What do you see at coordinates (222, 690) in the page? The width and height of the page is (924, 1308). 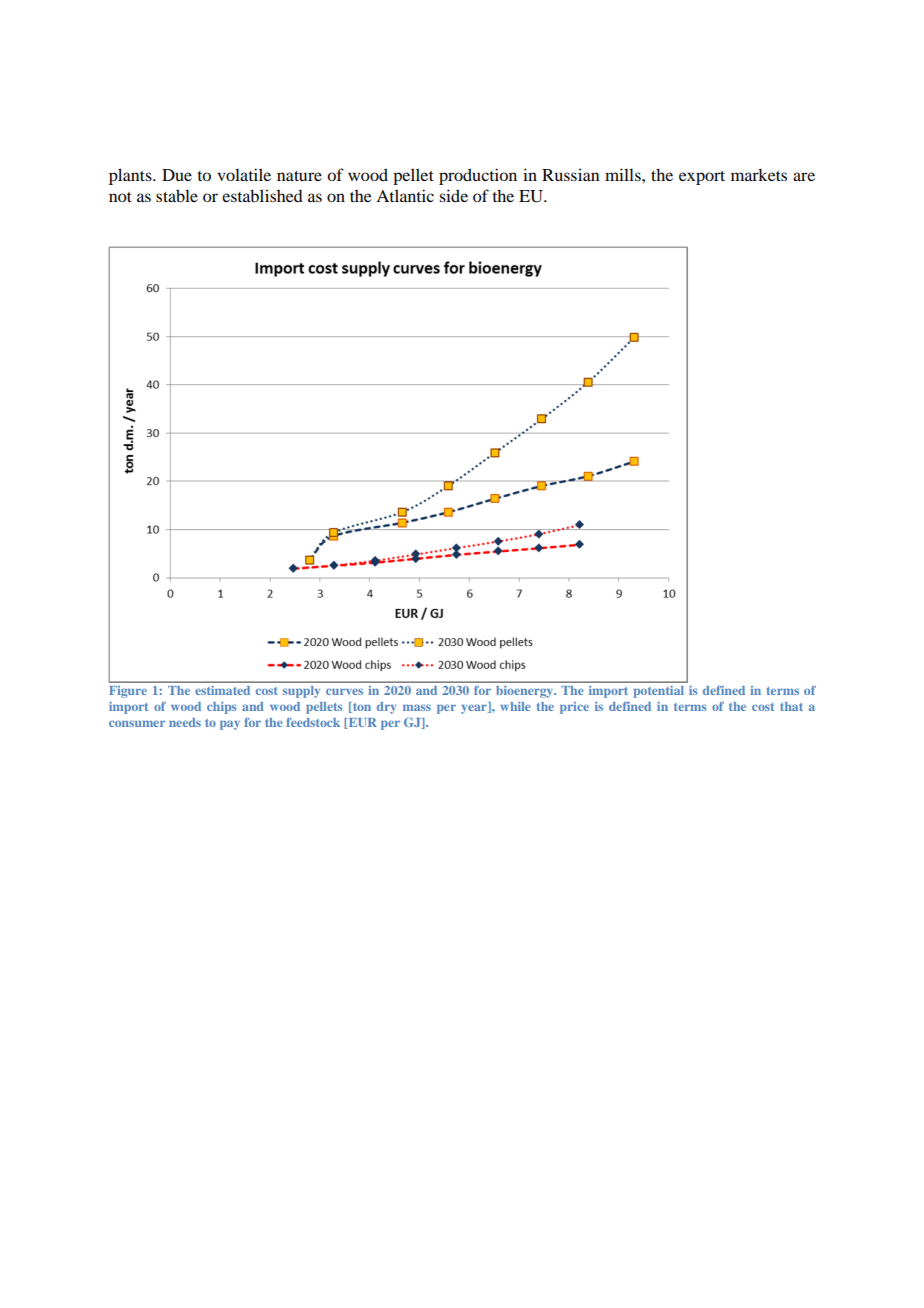 I see `estimated` at bounding box center [222, 690].
